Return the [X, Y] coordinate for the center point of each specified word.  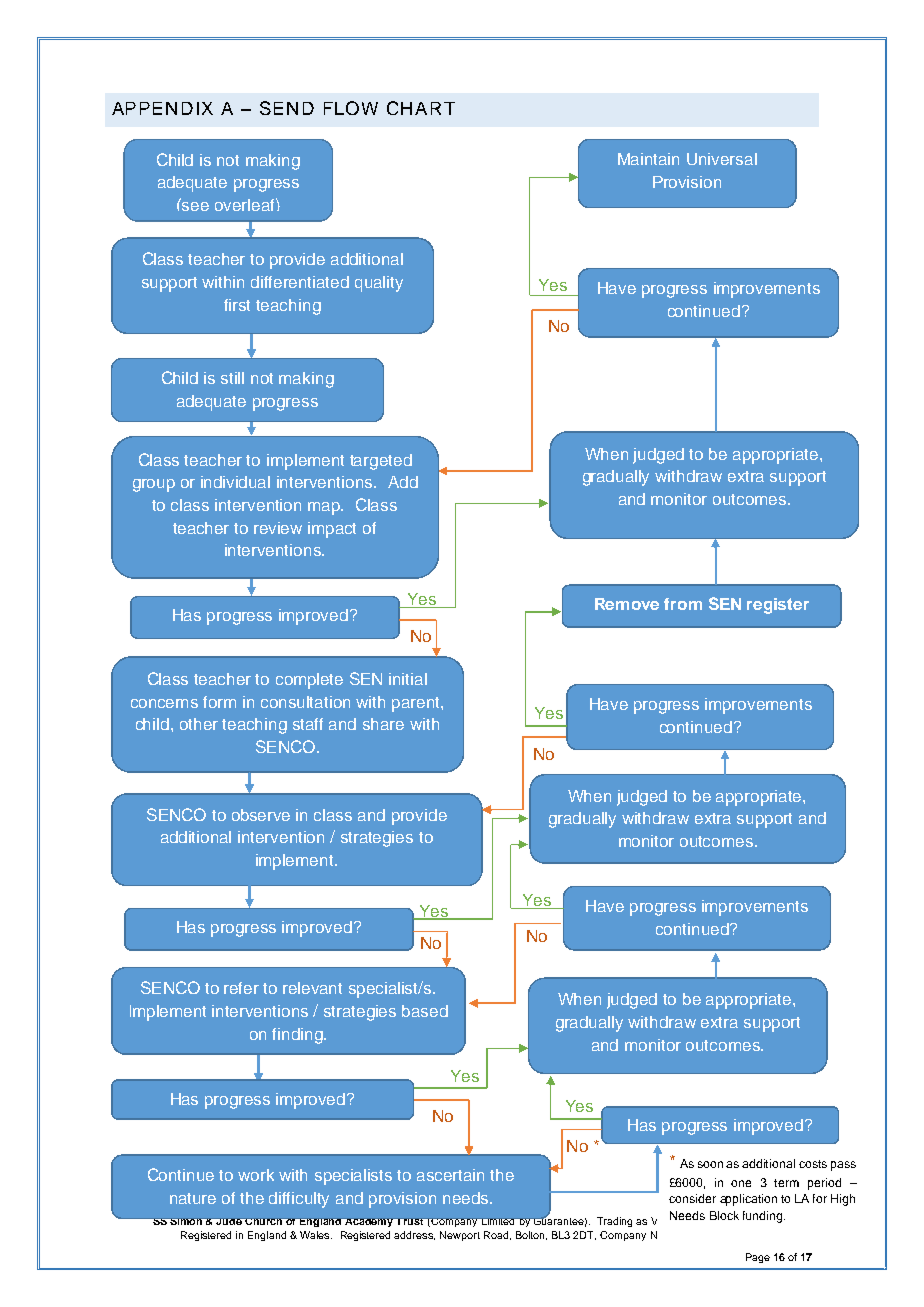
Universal [722, 159]
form [219, 702]
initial [408, 679]
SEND [287, 108]
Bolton [531, 1235]
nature [193, 1198]
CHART [421, 108]
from [683, 604]
